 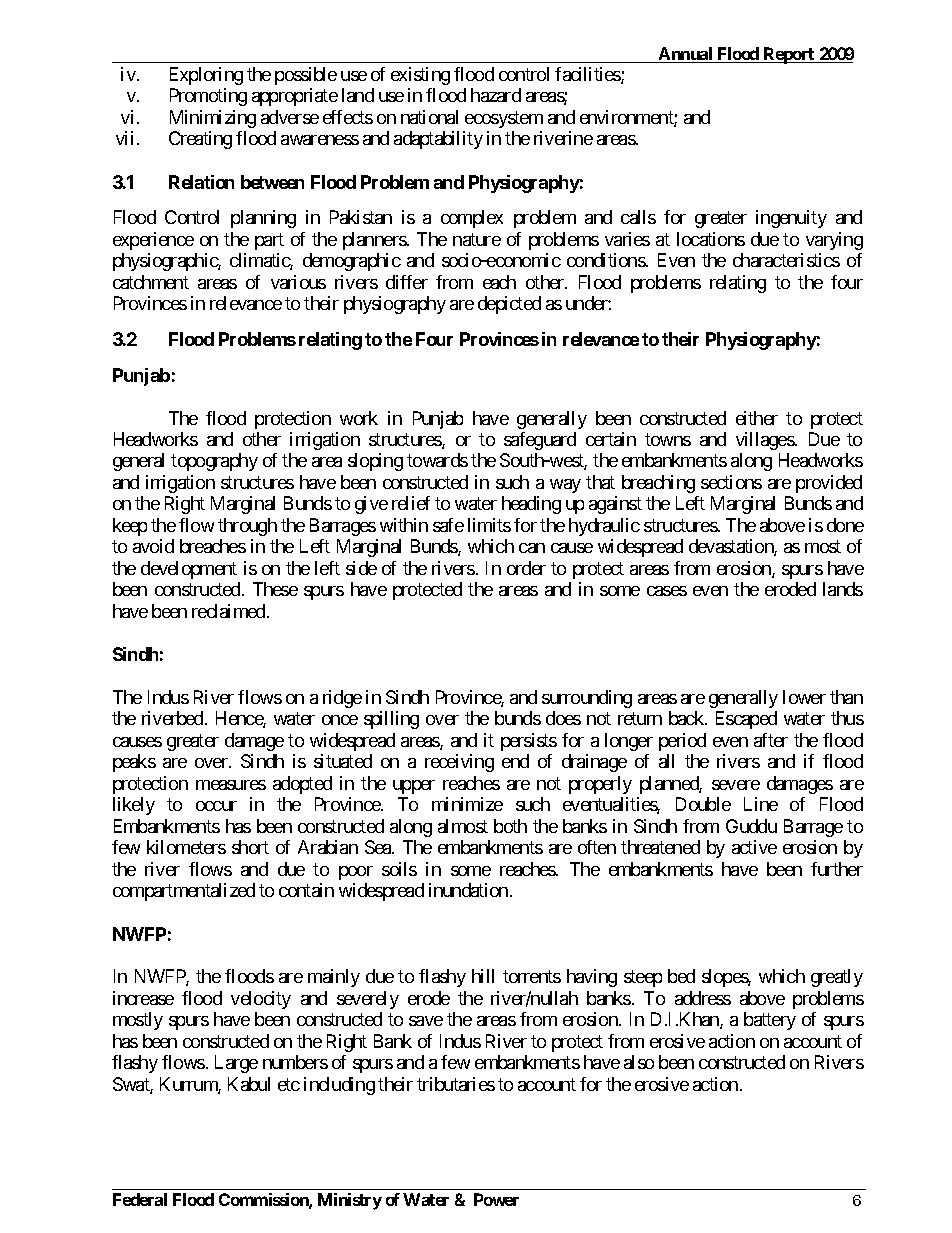 What do you see at coordinates (639, 1062) in the document?
I see `also` at bounding box center [639, 1062].
